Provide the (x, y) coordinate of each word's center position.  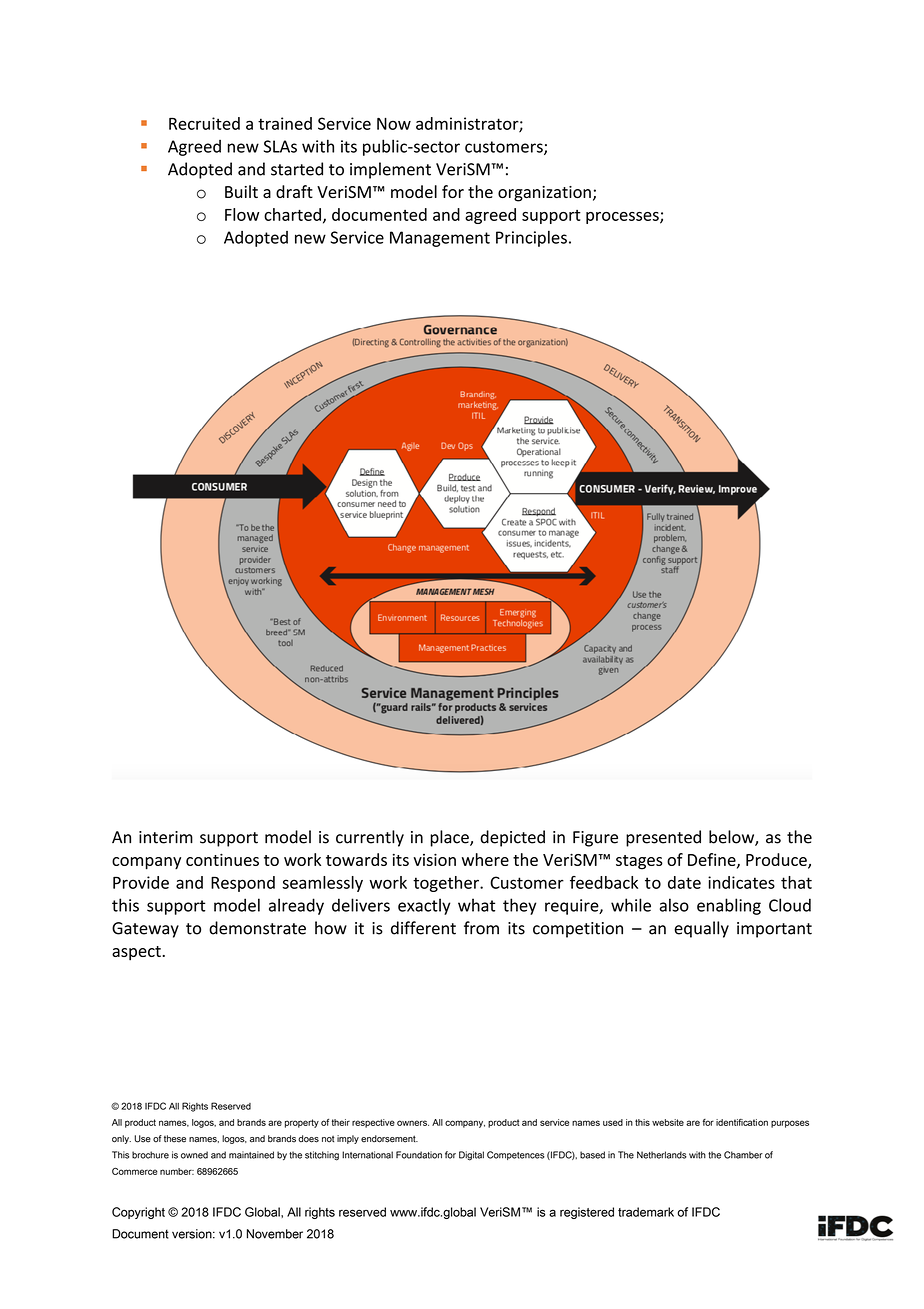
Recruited (204, 123)
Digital (471, 1156)
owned (194, 1155)
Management (440, 239)
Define (713, 860)
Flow (242, 214)
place (450, 838)
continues (222, 859)
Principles (531, 238)
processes (623, 218)
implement (390, 170)
